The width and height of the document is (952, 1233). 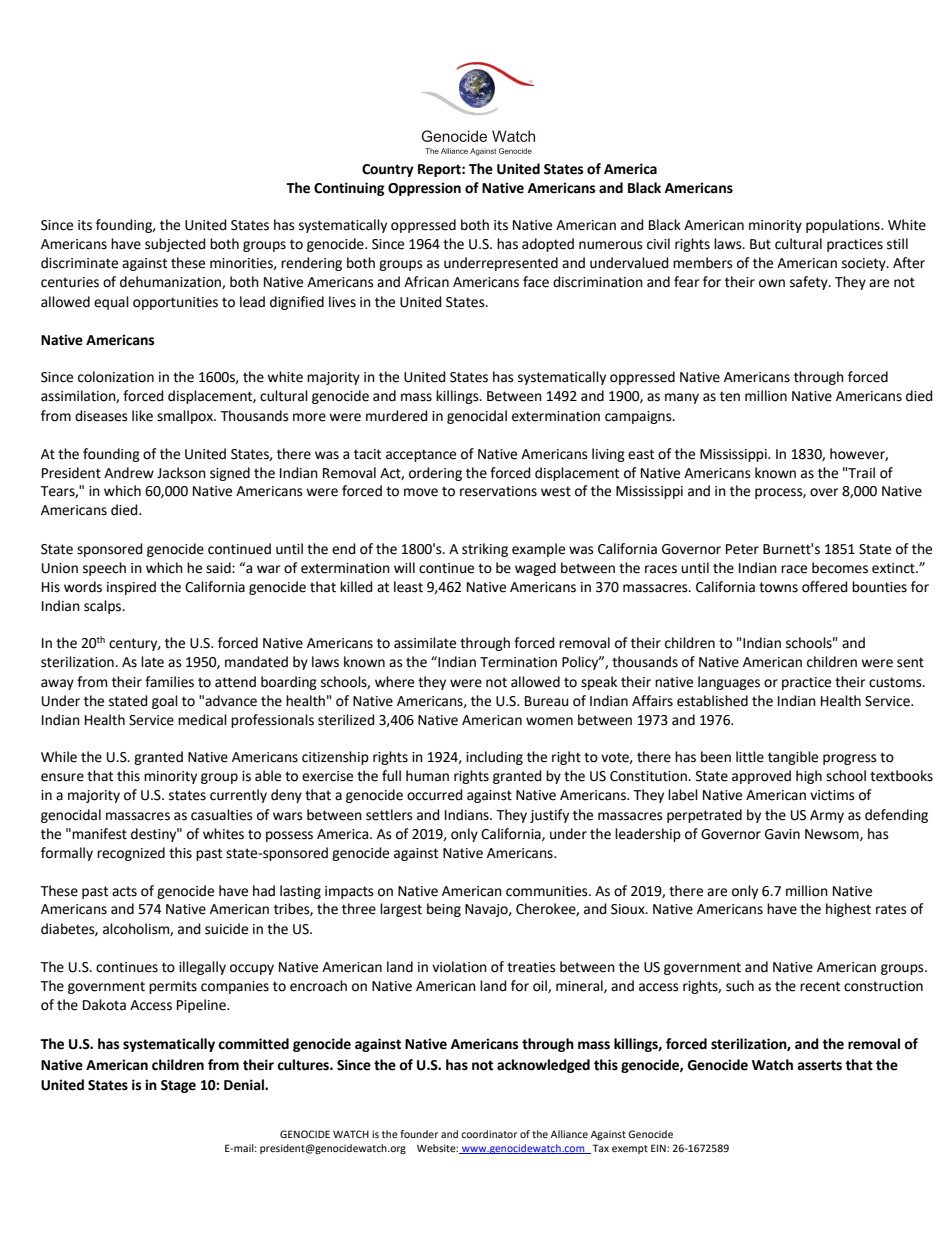 What do you see at coordinates (547, 701) in the document?
I see `Bureau` at bounding box center [547, 701].
